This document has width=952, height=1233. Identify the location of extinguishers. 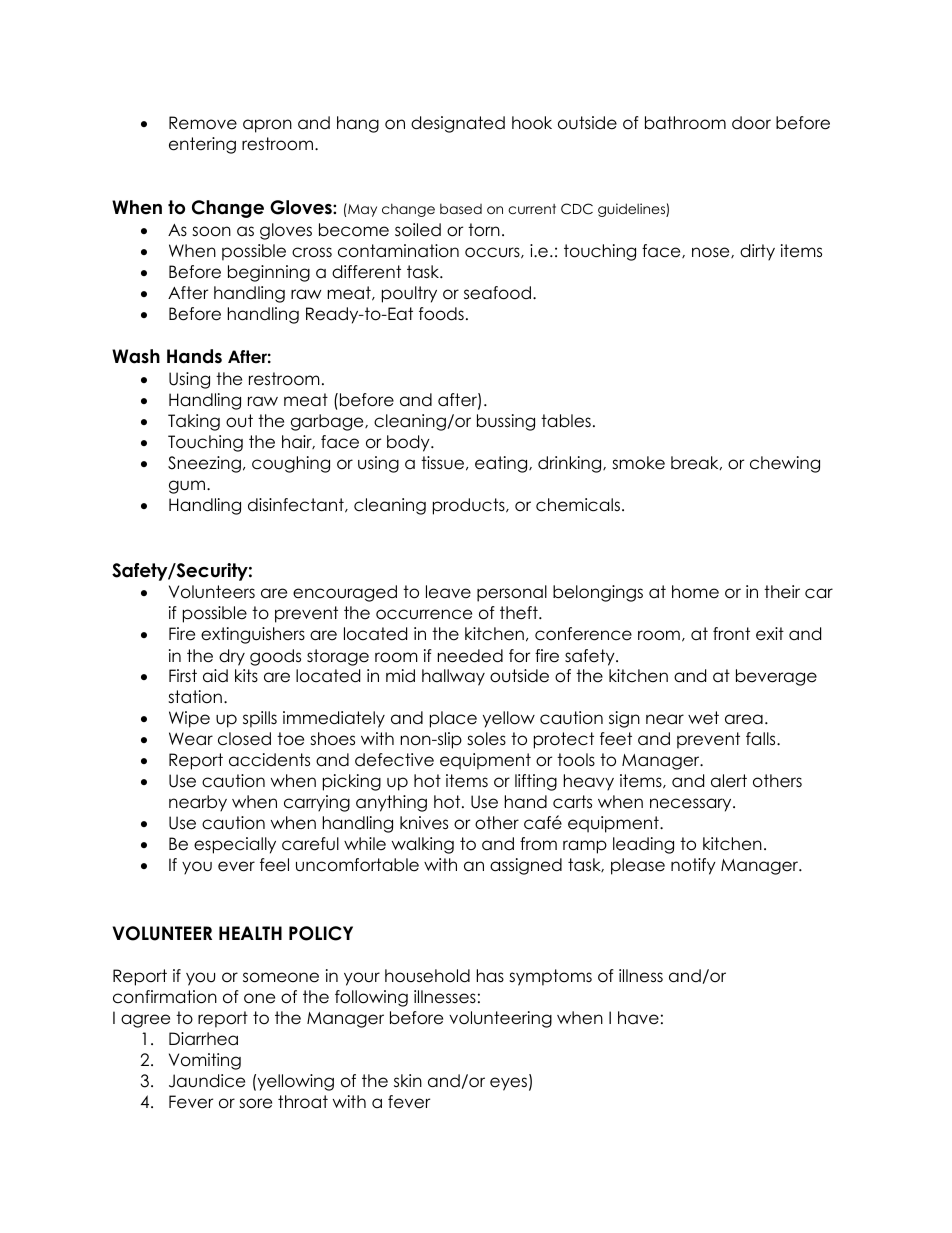
(253, 635).
